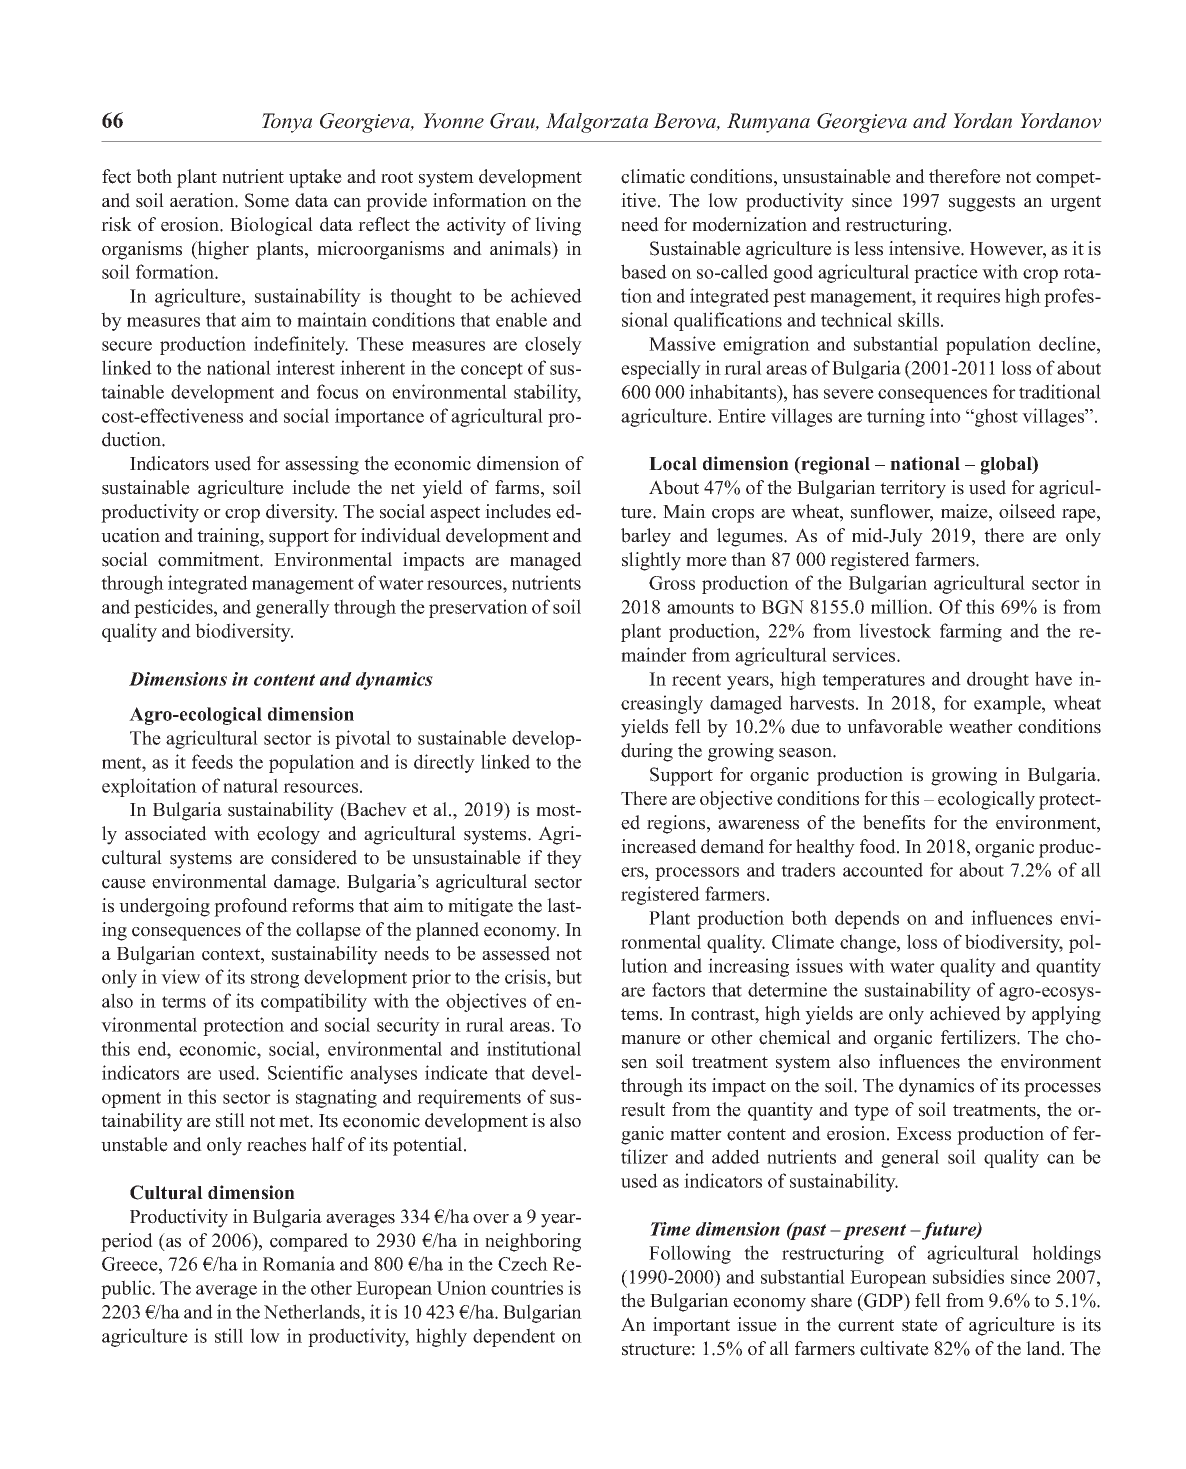  I want to click on climatic, so click(653, 176).
